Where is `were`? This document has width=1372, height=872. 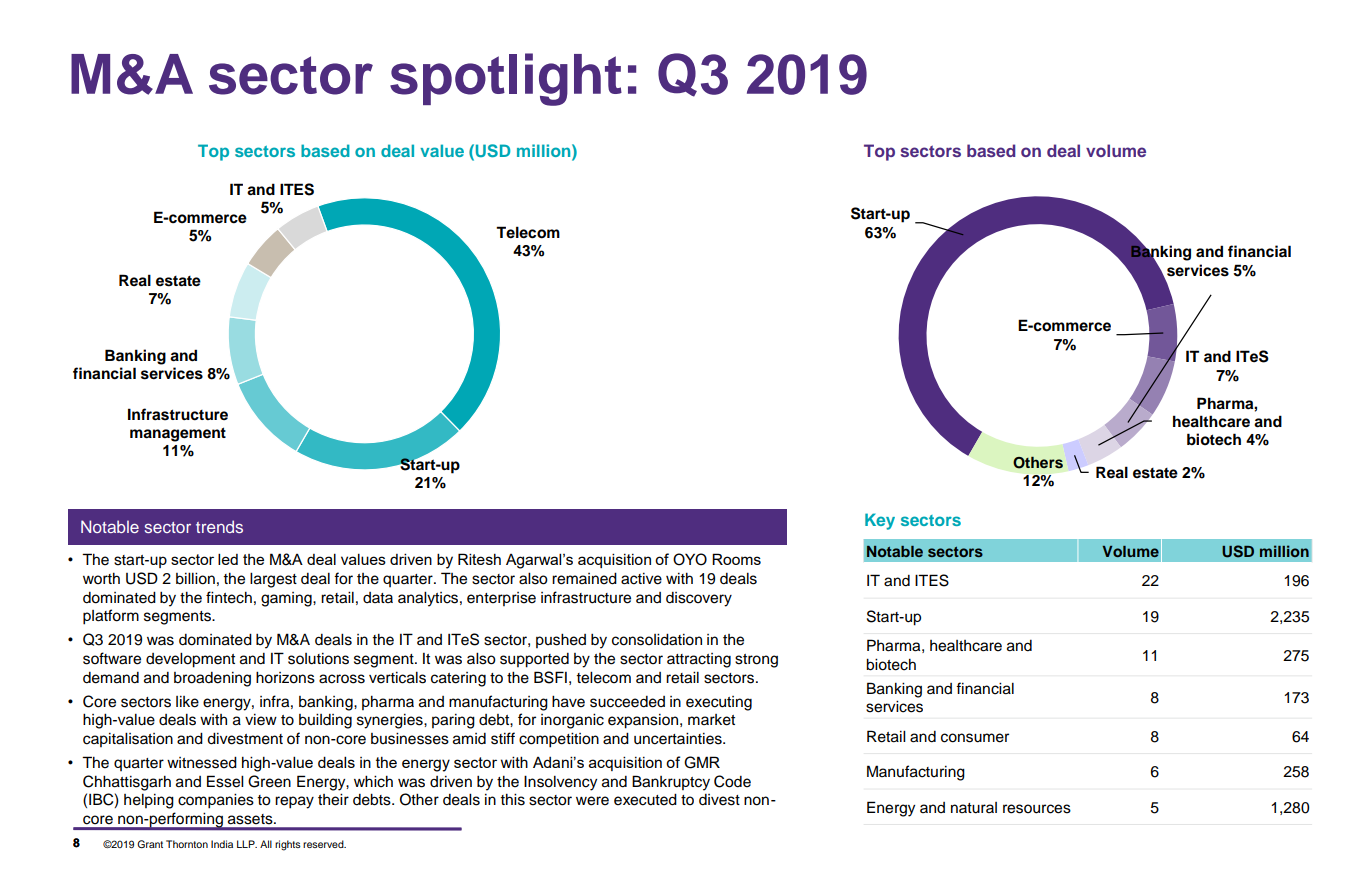 were is located at coordinates (592, 801).
